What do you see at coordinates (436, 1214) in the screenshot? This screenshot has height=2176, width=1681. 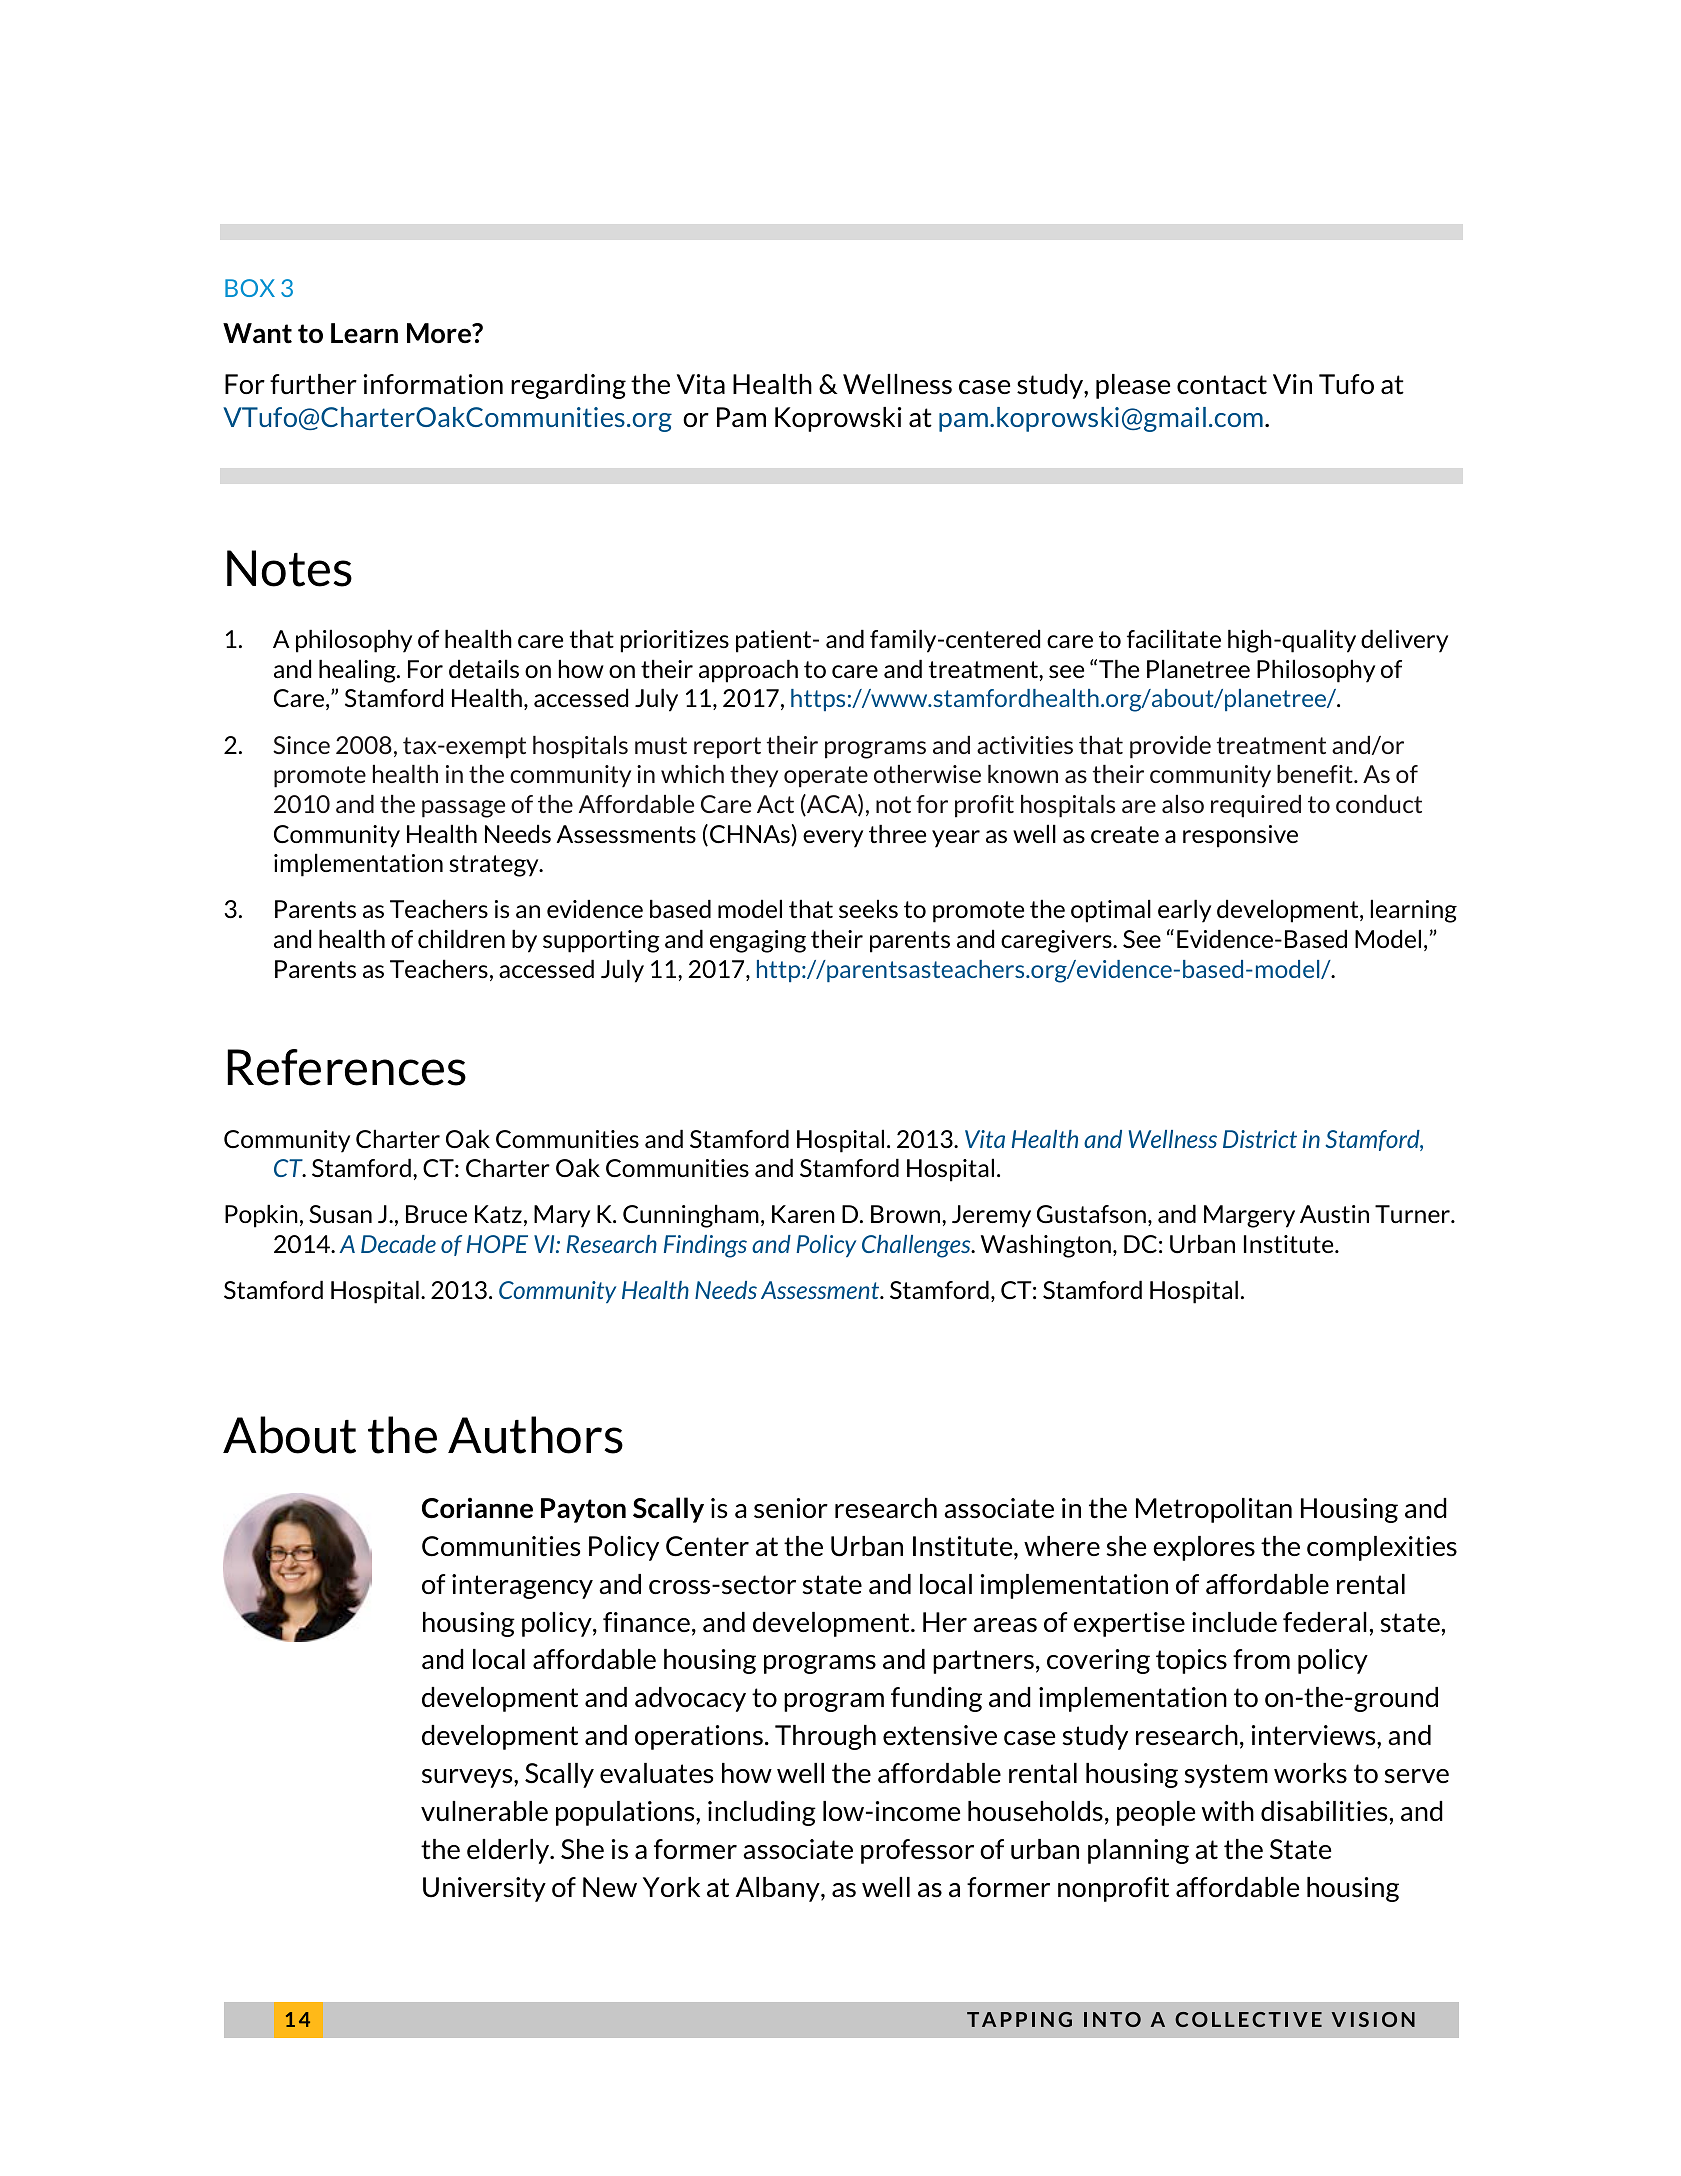 I see `Bruce` at bounding box center [436, 1214].
